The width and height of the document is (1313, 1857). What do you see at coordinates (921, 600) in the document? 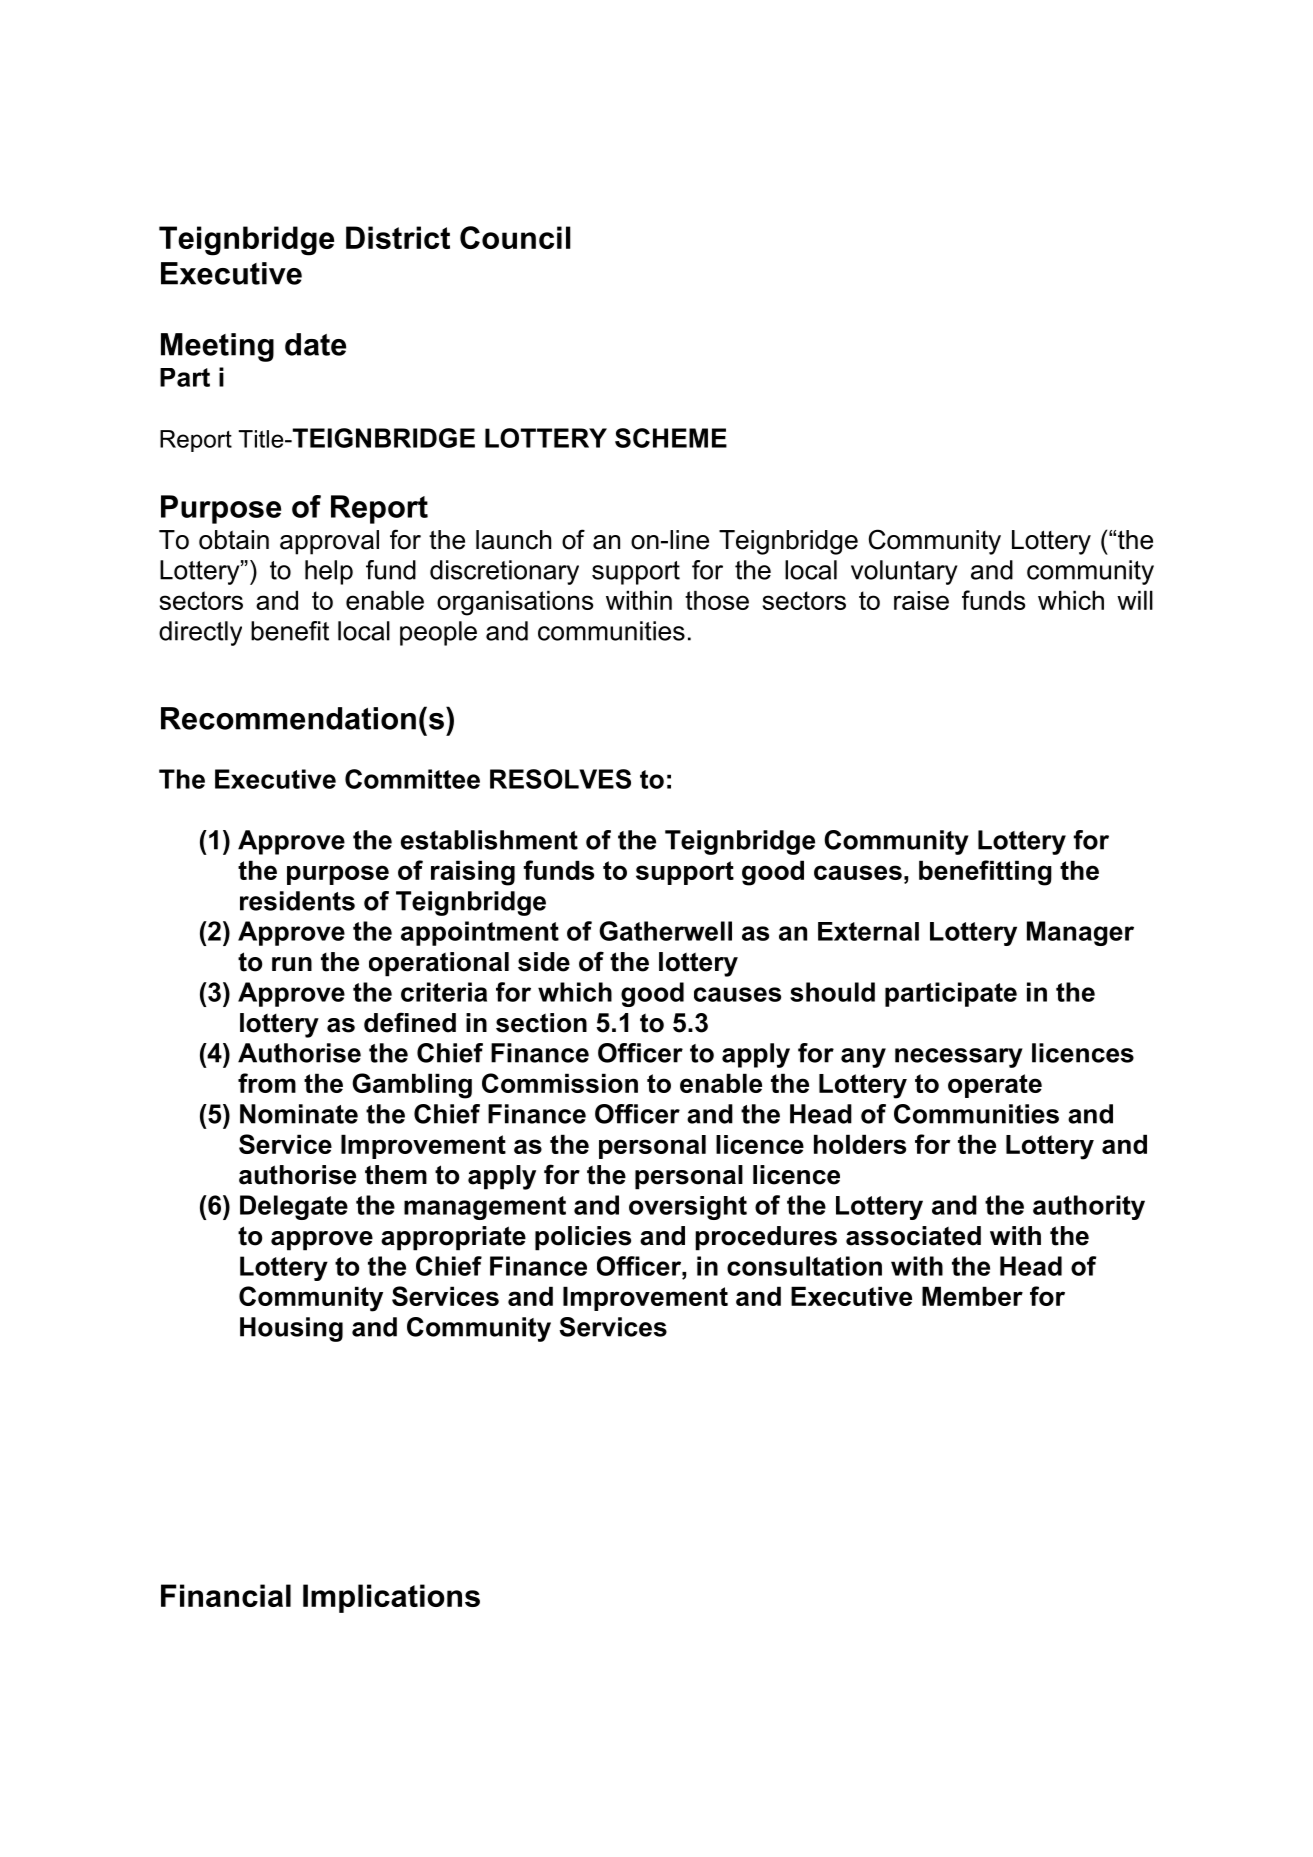
I see `raise` at bounding box center [921, 600].
